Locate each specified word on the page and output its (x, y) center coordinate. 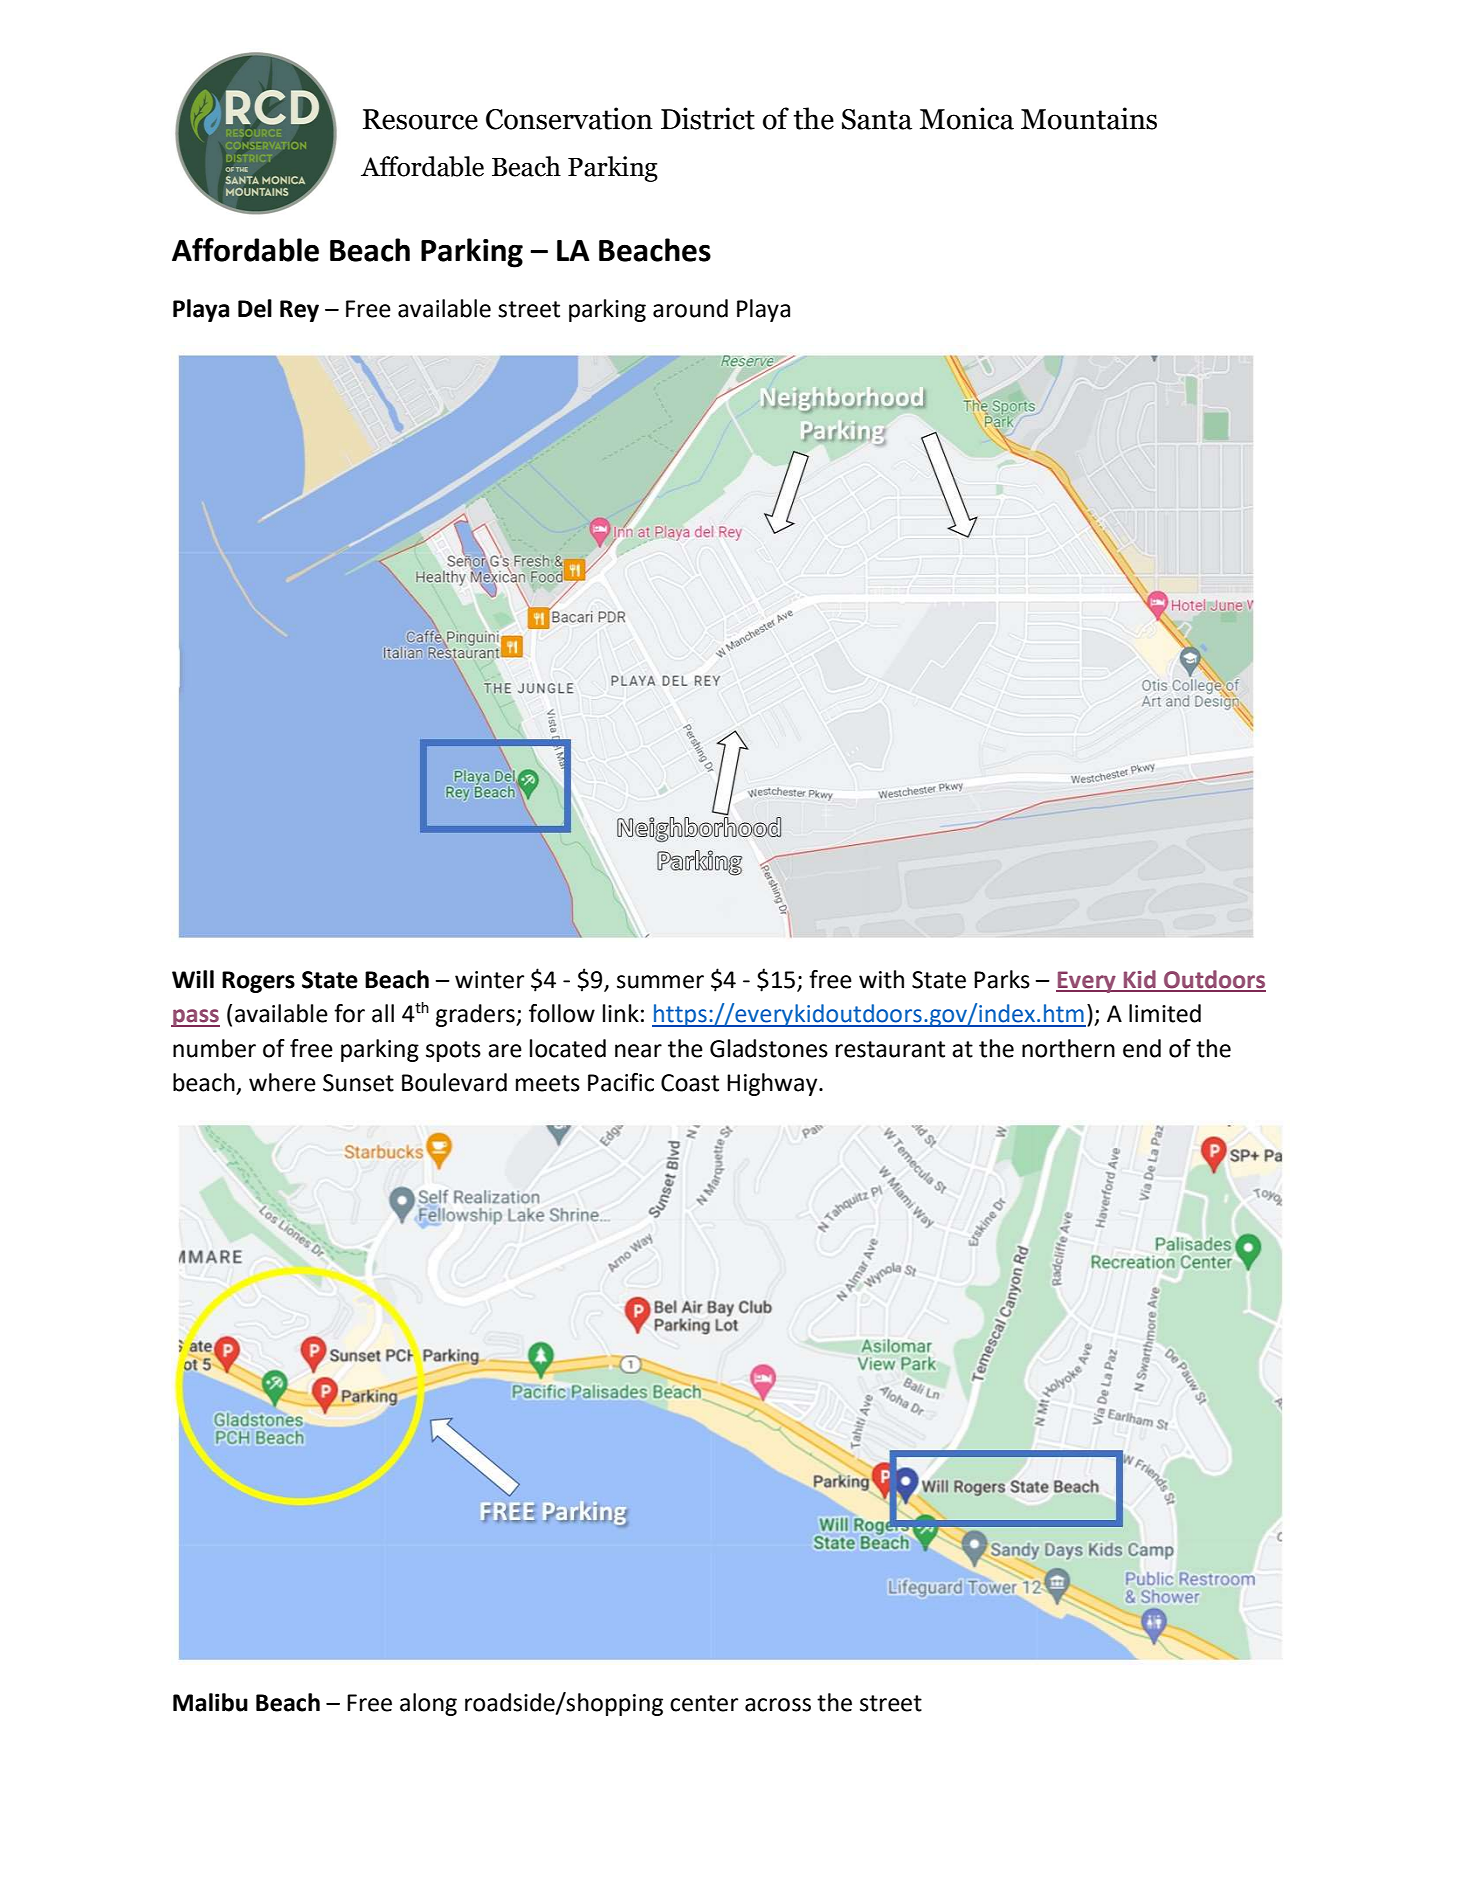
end (1142, 1048)
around (690, 308)
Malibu (210, 1702)
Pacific (621, 1082)
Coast (690, 1083)
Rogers (258, 982)
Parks (1002, 979)
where (282, 1082)
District (708, 118)
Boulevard (454, 1082)
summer (660, 982)
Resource (420, 119)
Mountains (1089, 118)
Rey (299, 311)
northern (1068, 1048)
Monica (967, 118)
